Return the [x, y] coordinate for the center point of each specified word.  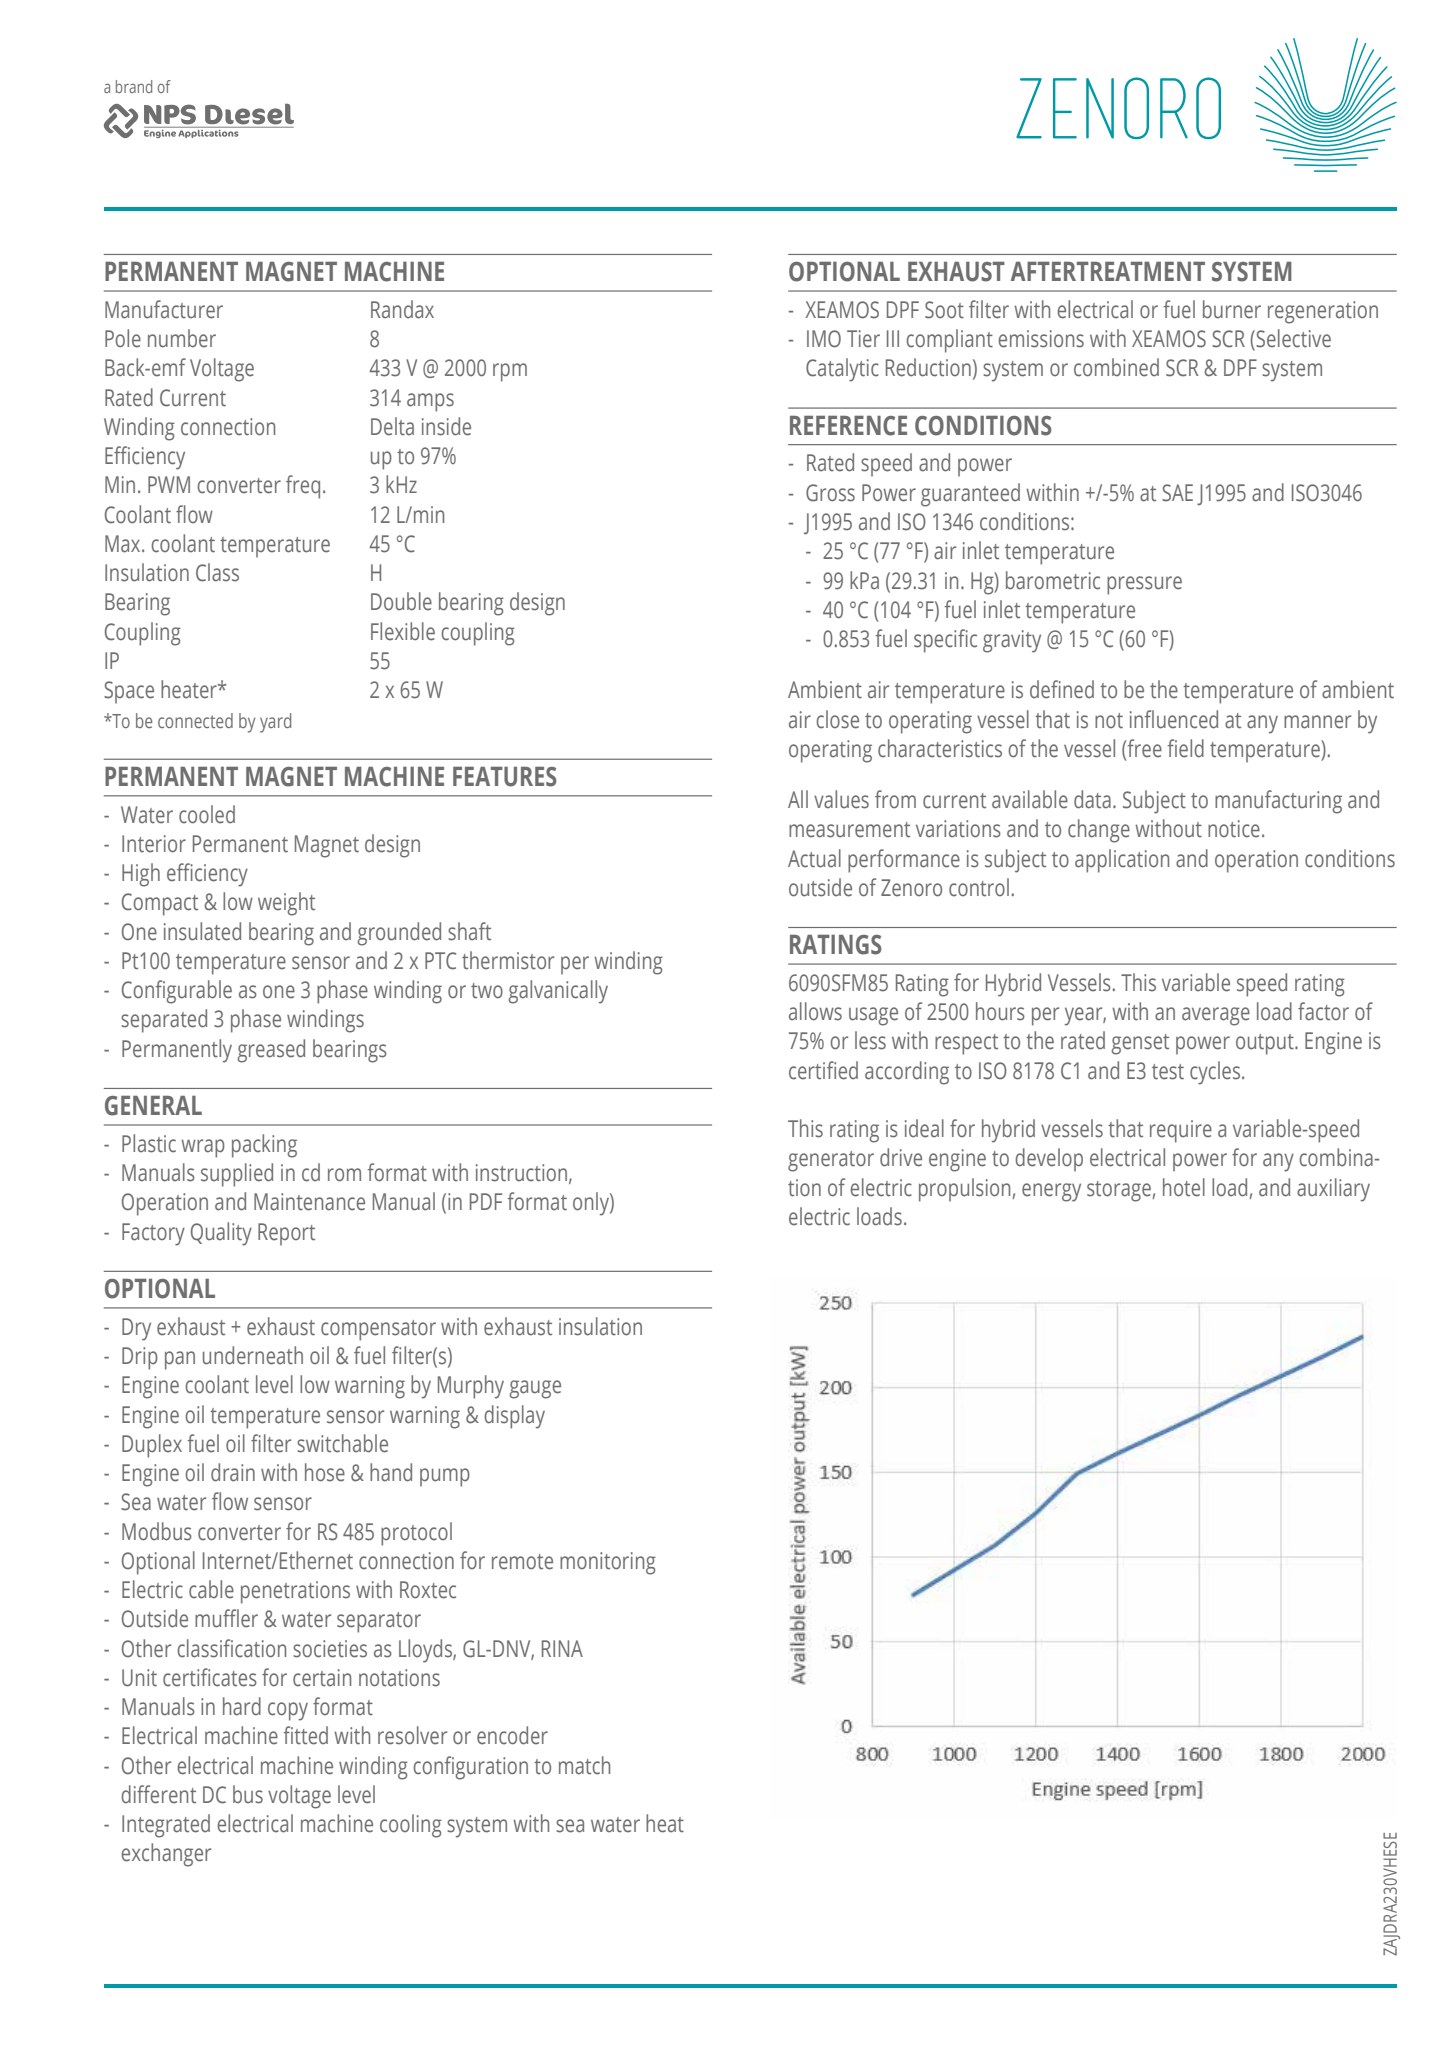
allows [815, 1011]
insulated [202, 931]
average [1216, 1016]
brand [134, 86]
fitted [306, 1735]
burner [1232, 309]
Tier [863, 339]
